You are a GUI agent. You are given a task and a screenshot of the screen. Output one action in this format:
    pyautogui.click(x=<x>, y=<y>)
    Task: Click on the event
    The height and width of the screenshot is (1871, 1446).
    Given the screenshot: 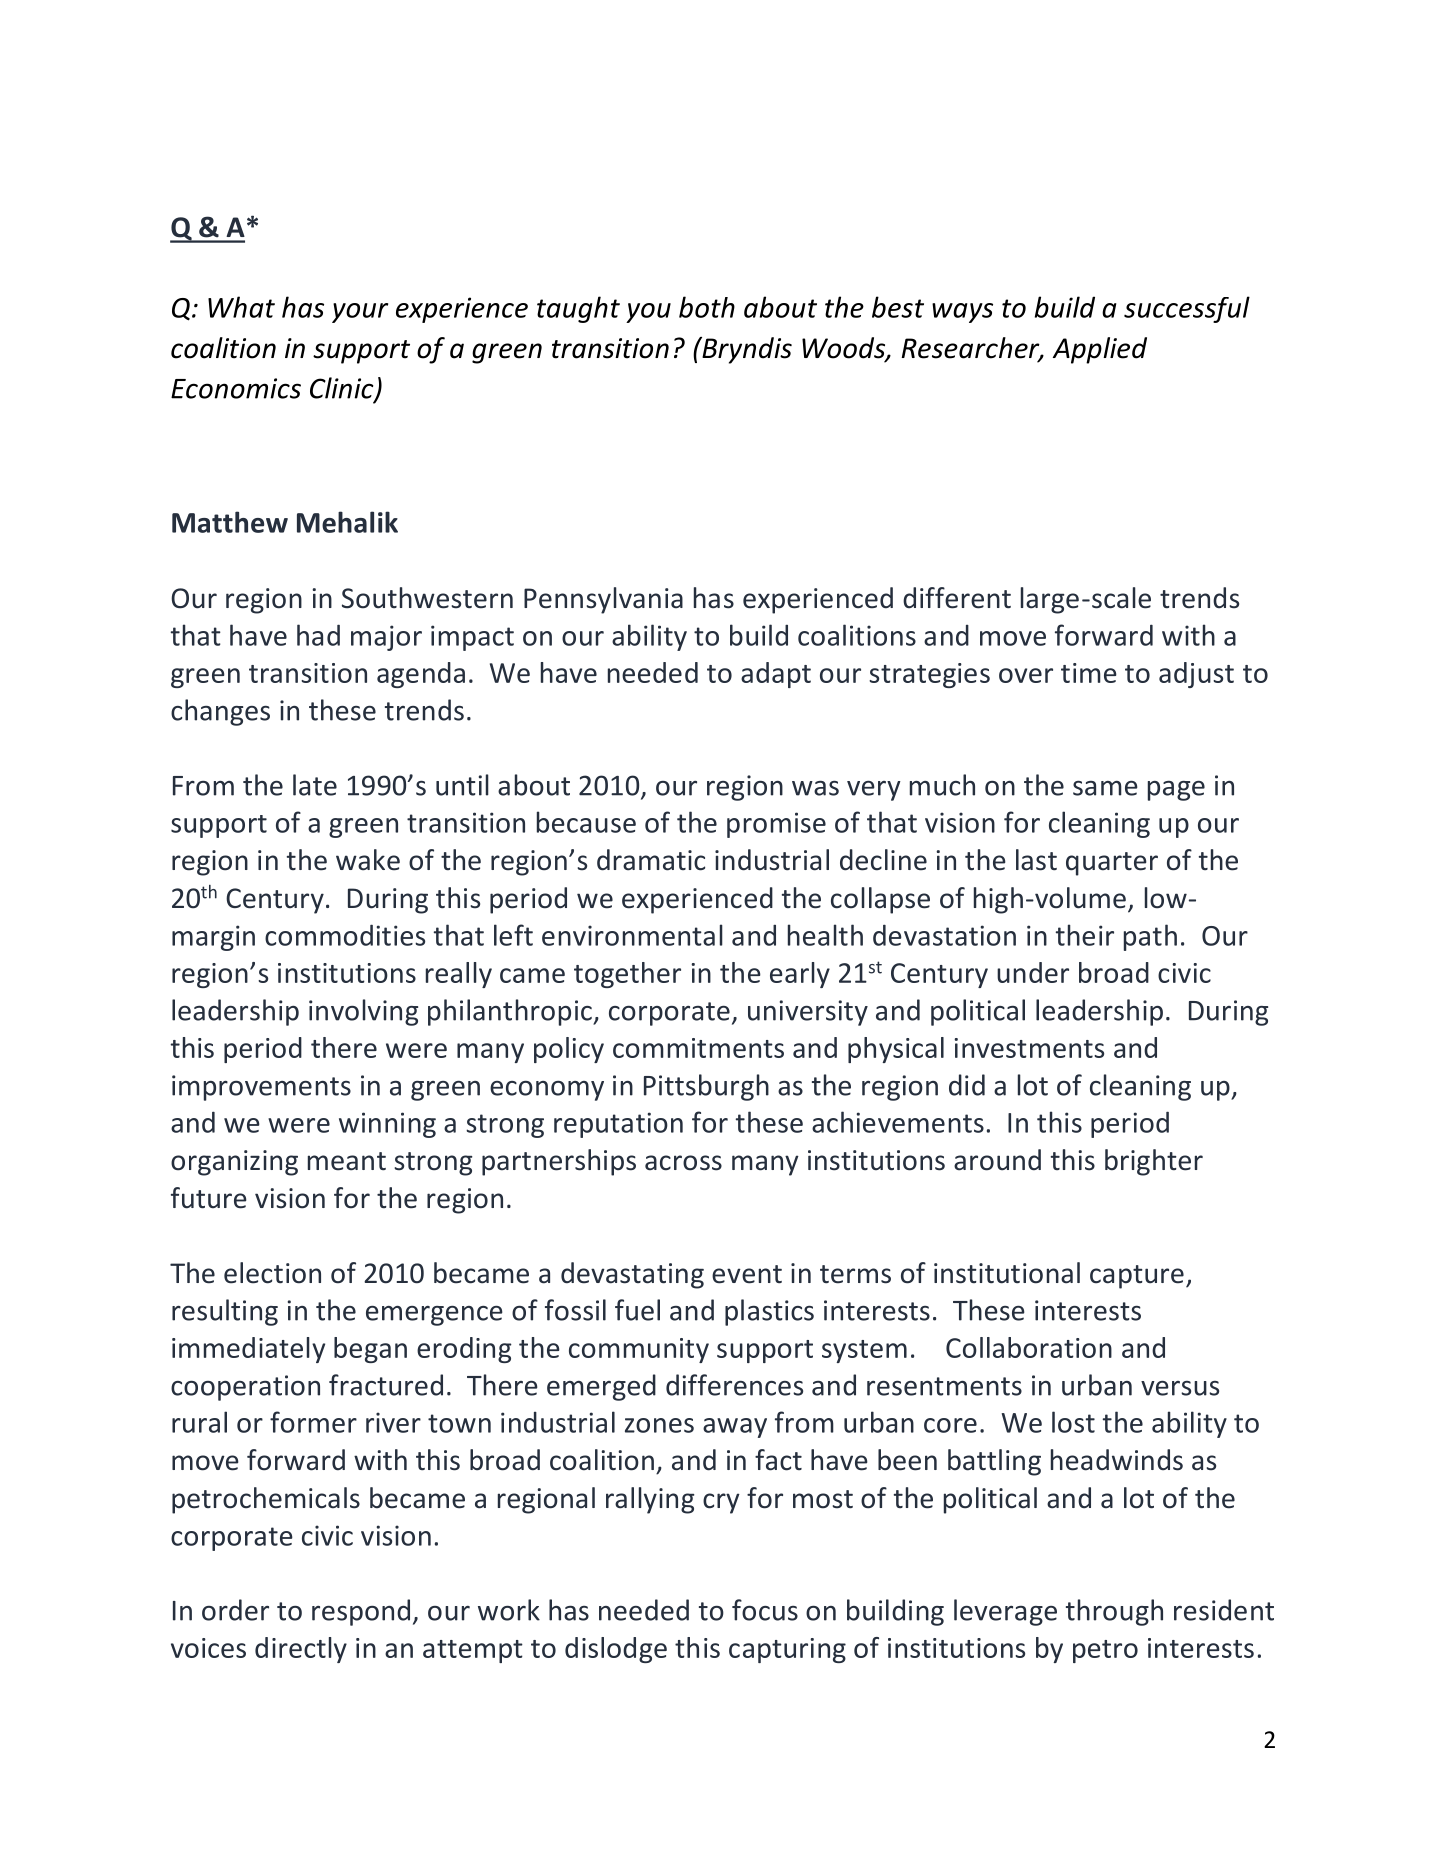 What is the action you would take?
    pyautogui.click(x=747, y=1274)
